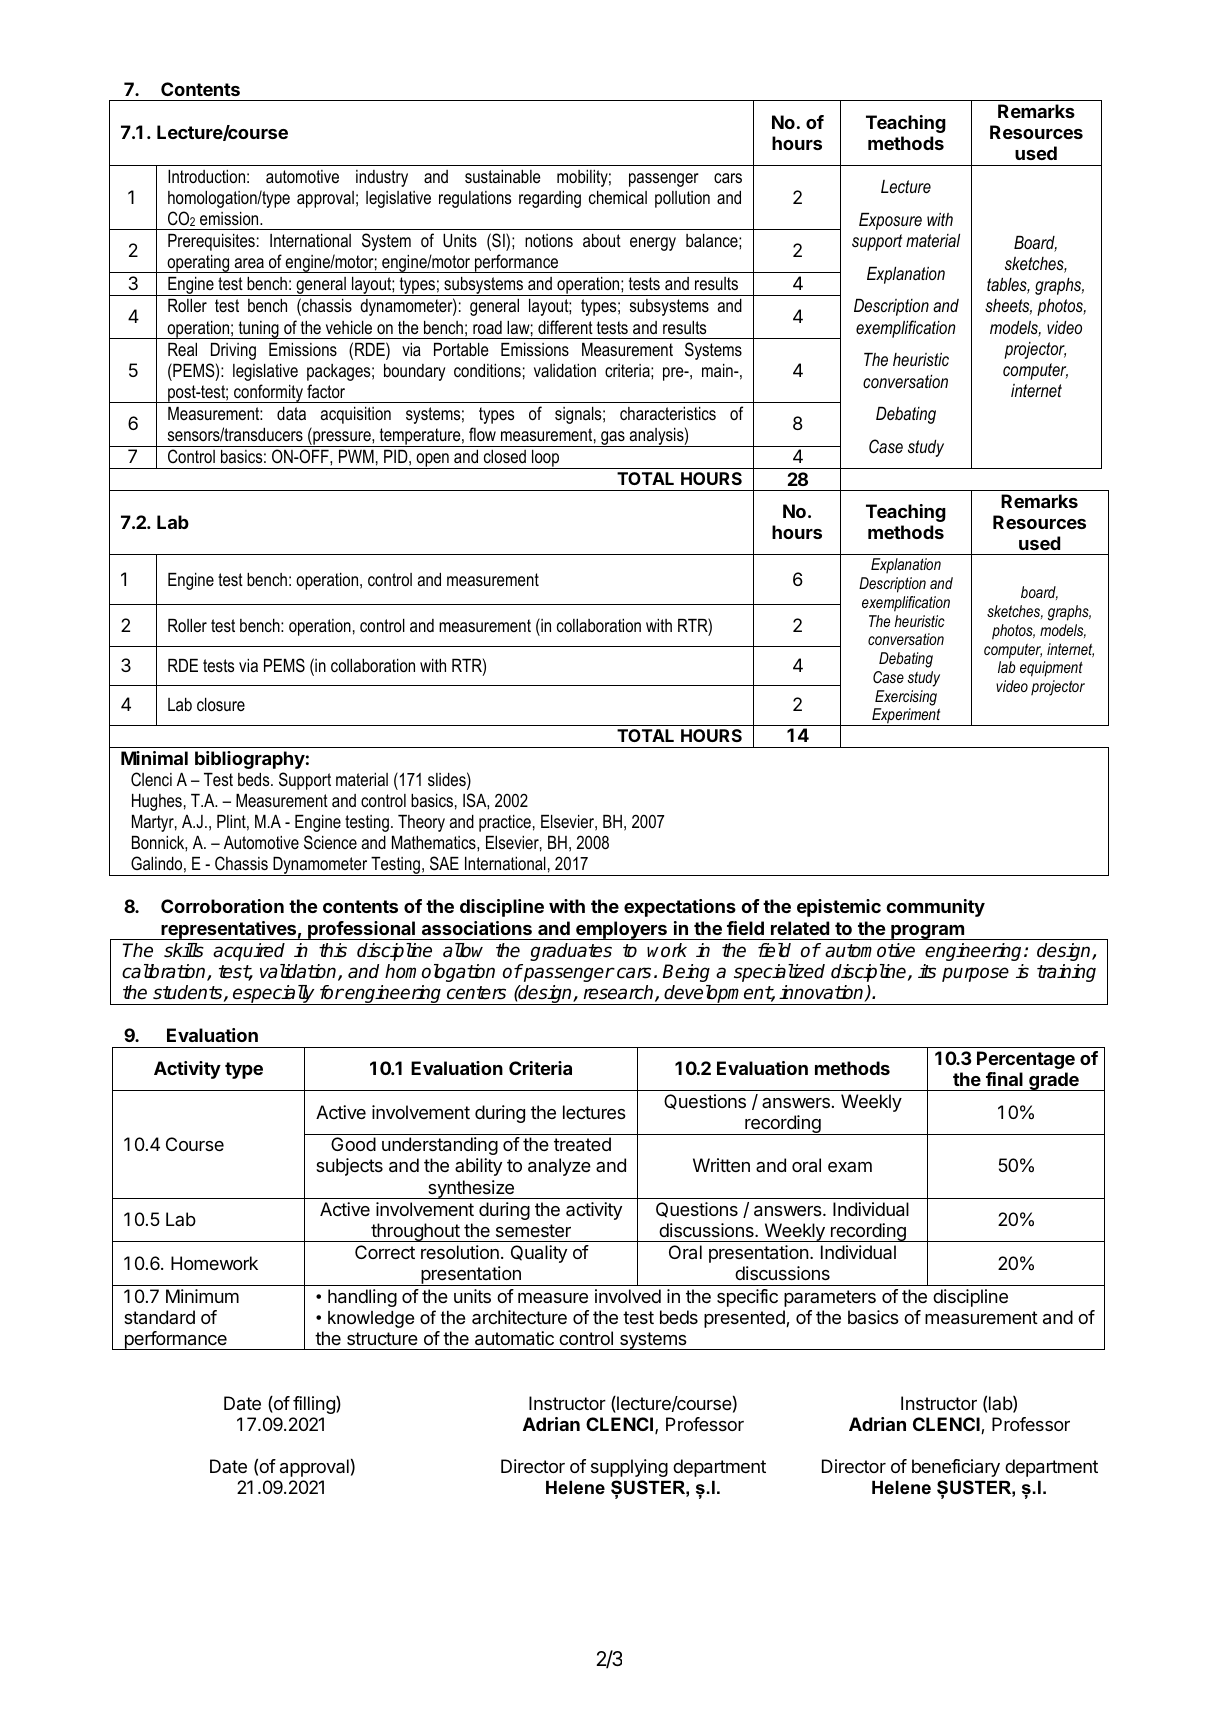 The width and height of the document is (1217, 1722). I want to click on chemical, so click(618, 197).
